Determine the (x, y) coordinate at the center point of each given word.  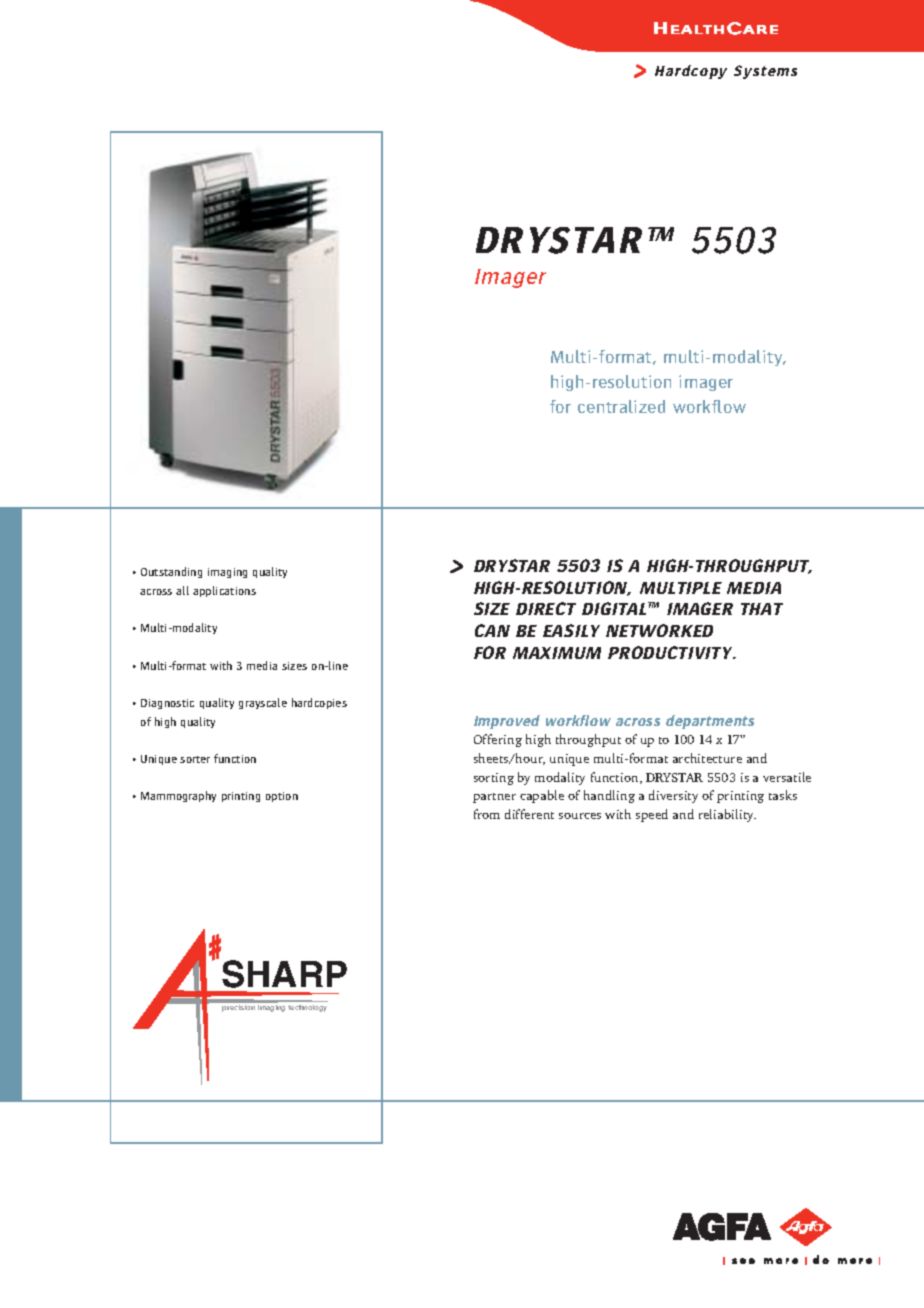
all (182, 590)
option (282, 797)
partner (494, 798)
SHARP (284, 974)
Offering (498, 740)
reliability (727, 815)
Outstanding (171, 572)
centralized (621, 406)
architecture (707, 758)
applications (224, 591)
